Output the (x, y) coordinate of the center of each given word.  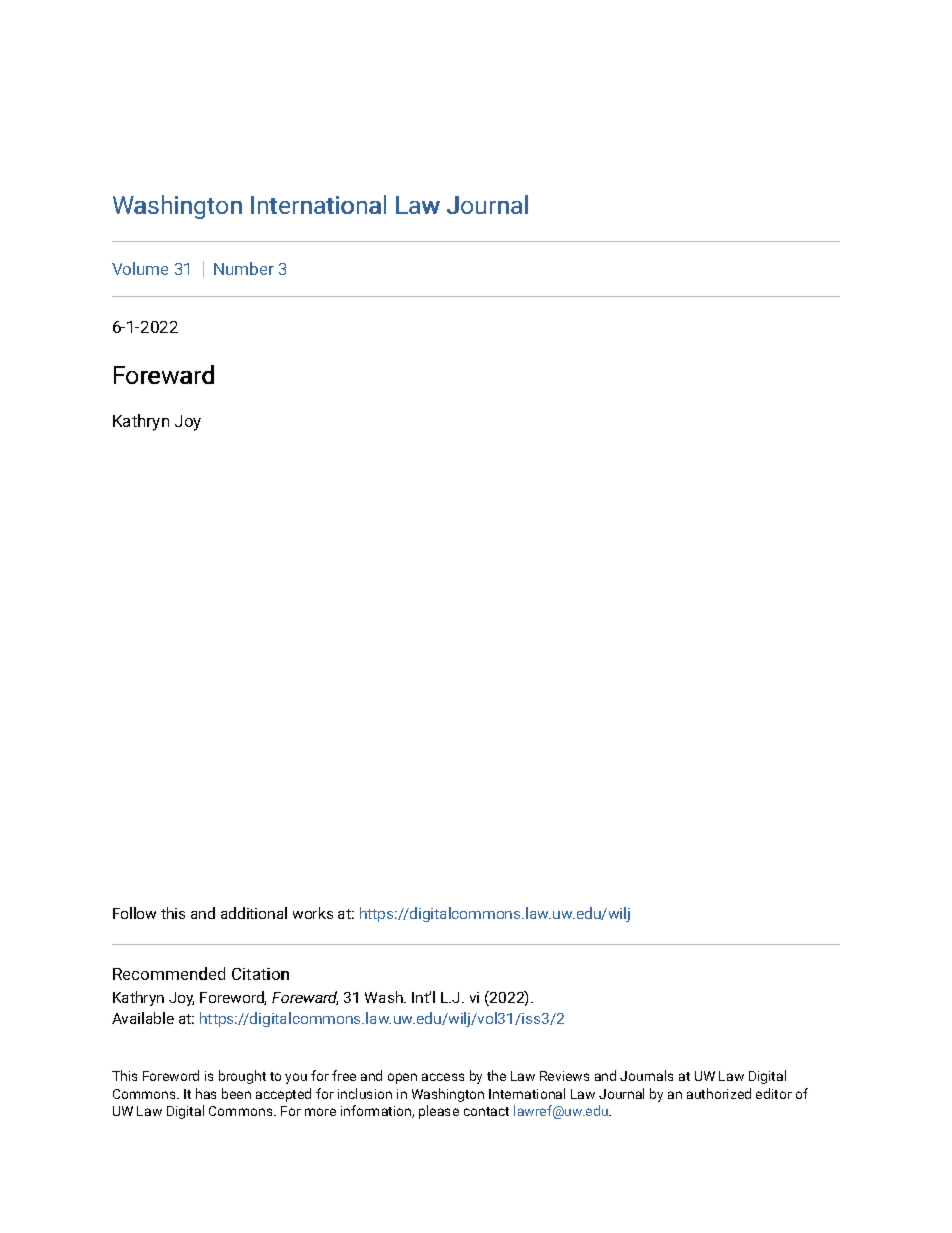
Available (143, 1018)
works (313, 913)
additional (254, 913)
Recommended (169, 973)
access (443, 1077)
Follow (134, 913)
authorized (719, 1093)
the (496, 1075)
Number (244, 268)
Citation (260, 974)
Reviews (564, 1076)
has (206, 1093)
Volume (140, 268)
